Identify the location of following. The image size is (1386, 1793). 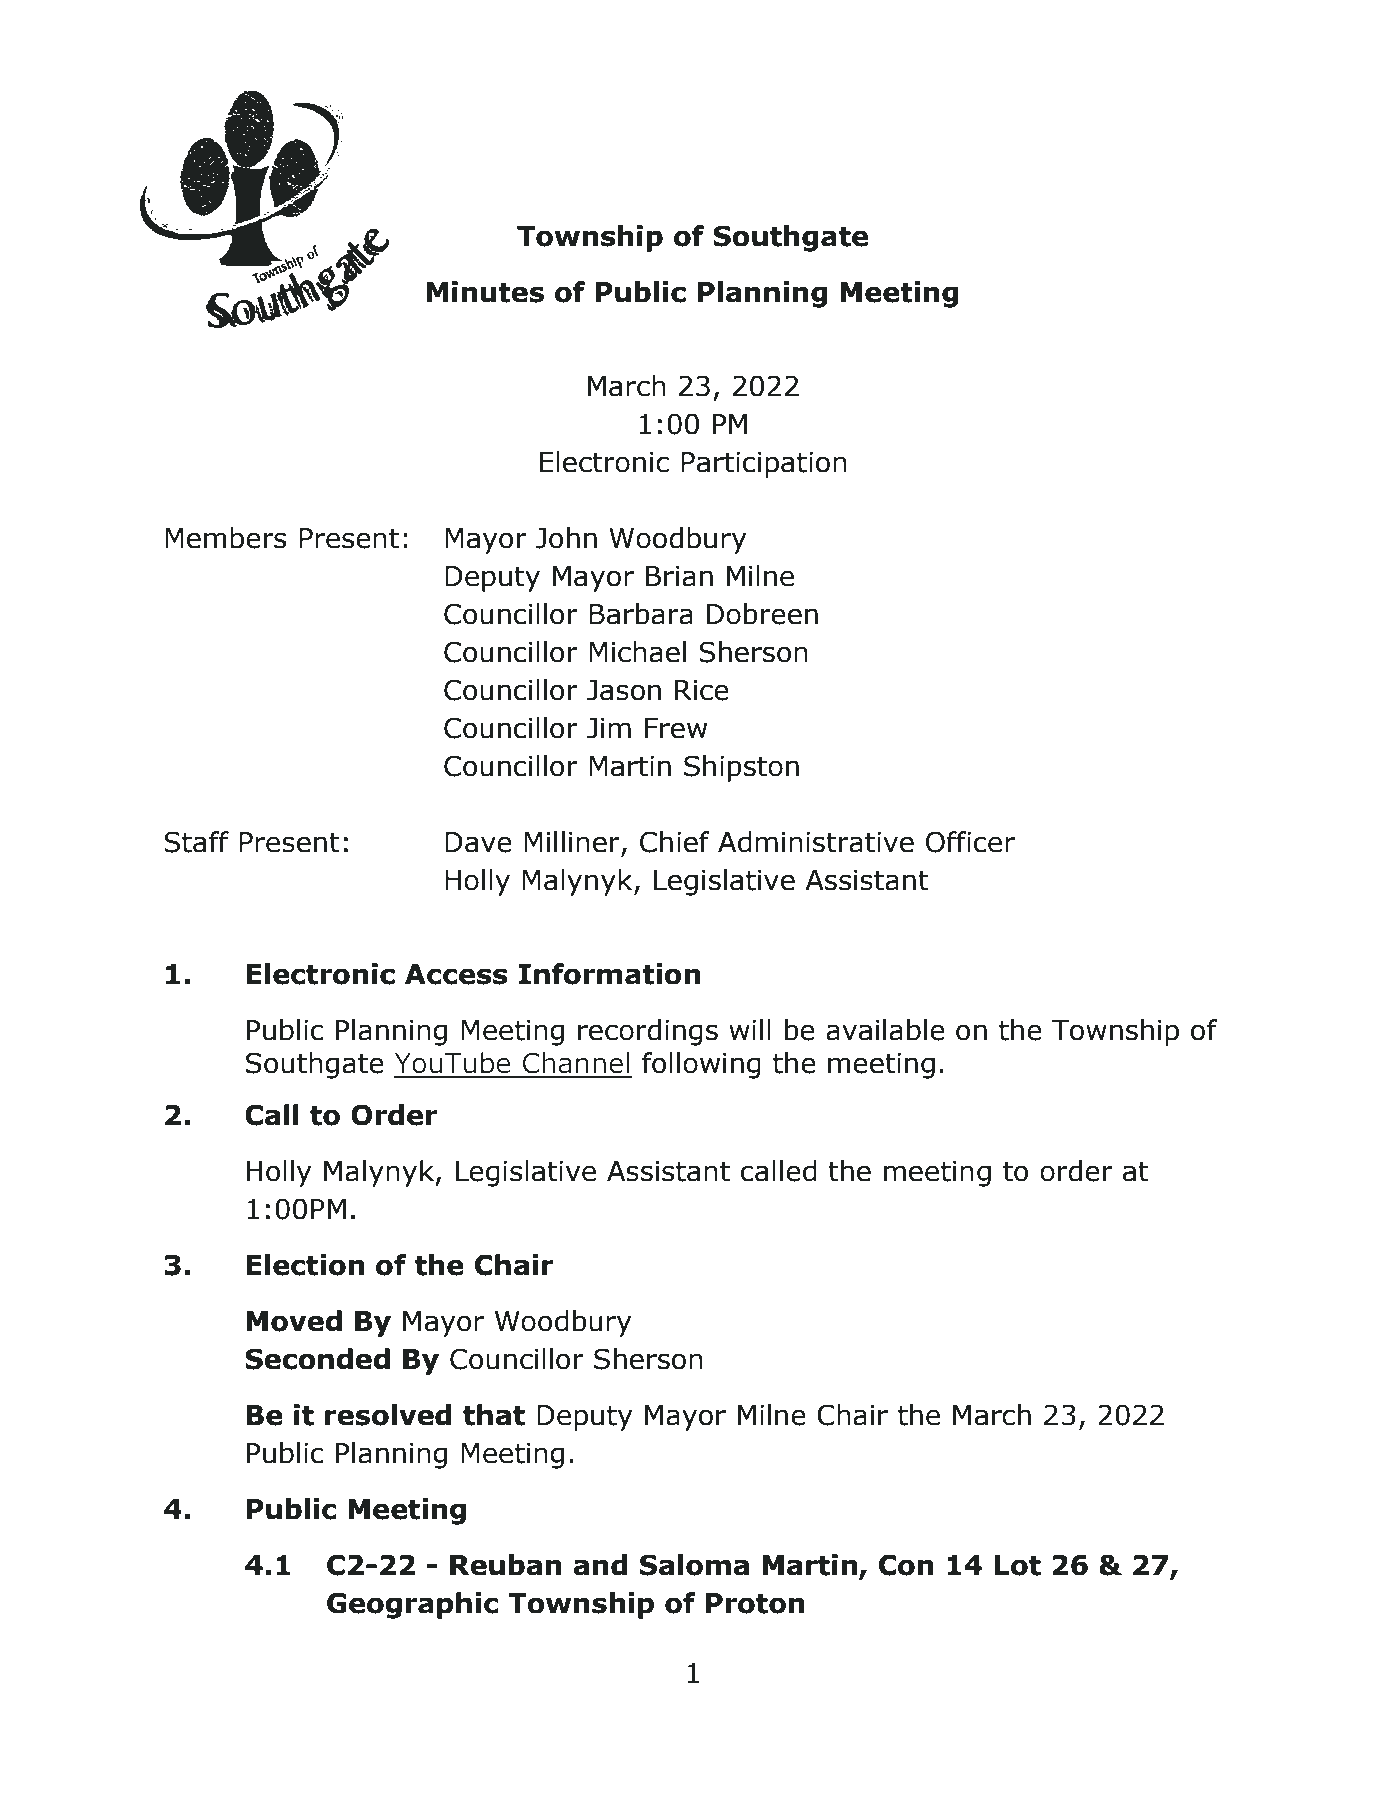
(701, 1065).
